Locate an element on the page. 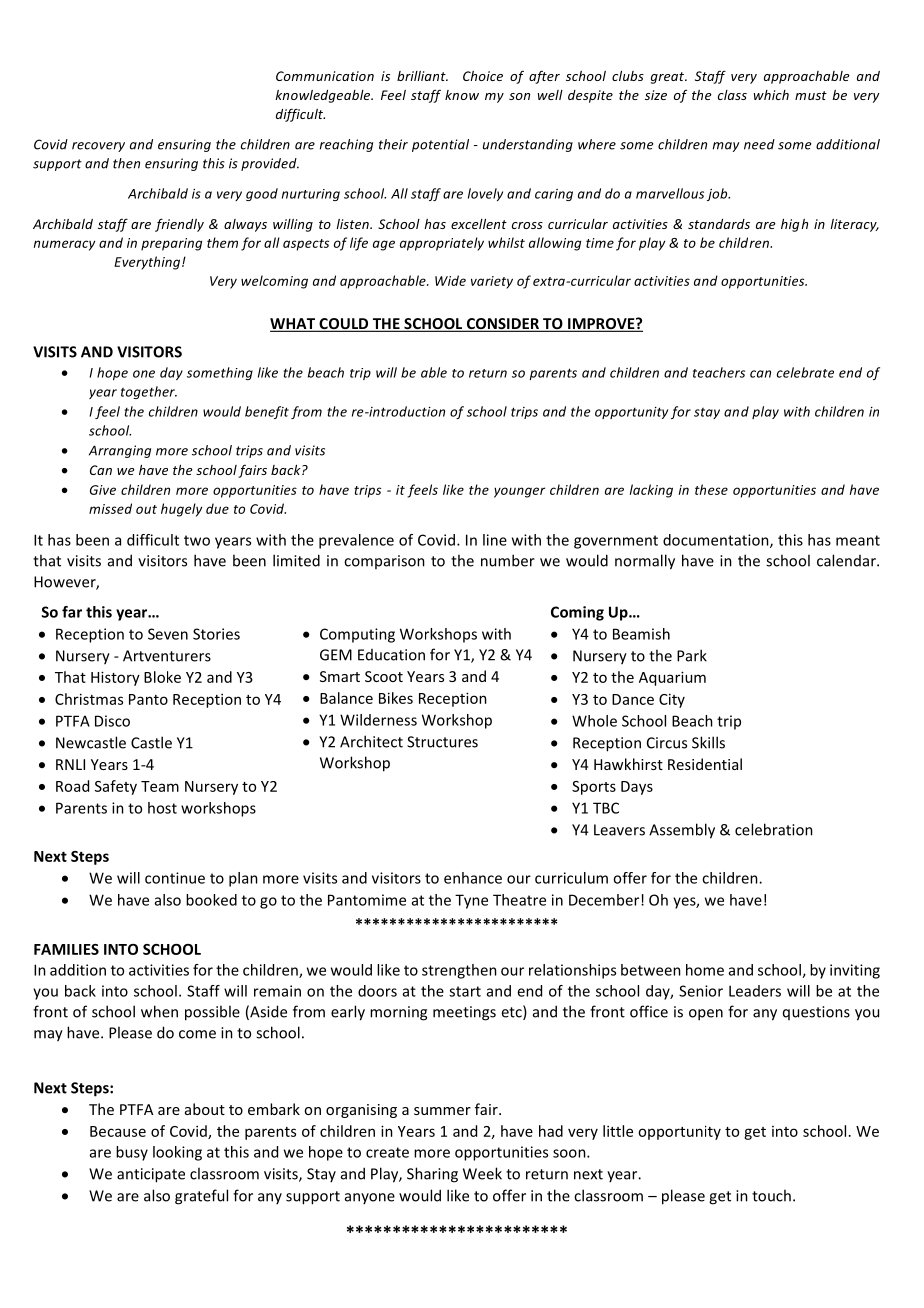 The width and height of the document is (924, 1308). which is located at coordinates (771, 95).
